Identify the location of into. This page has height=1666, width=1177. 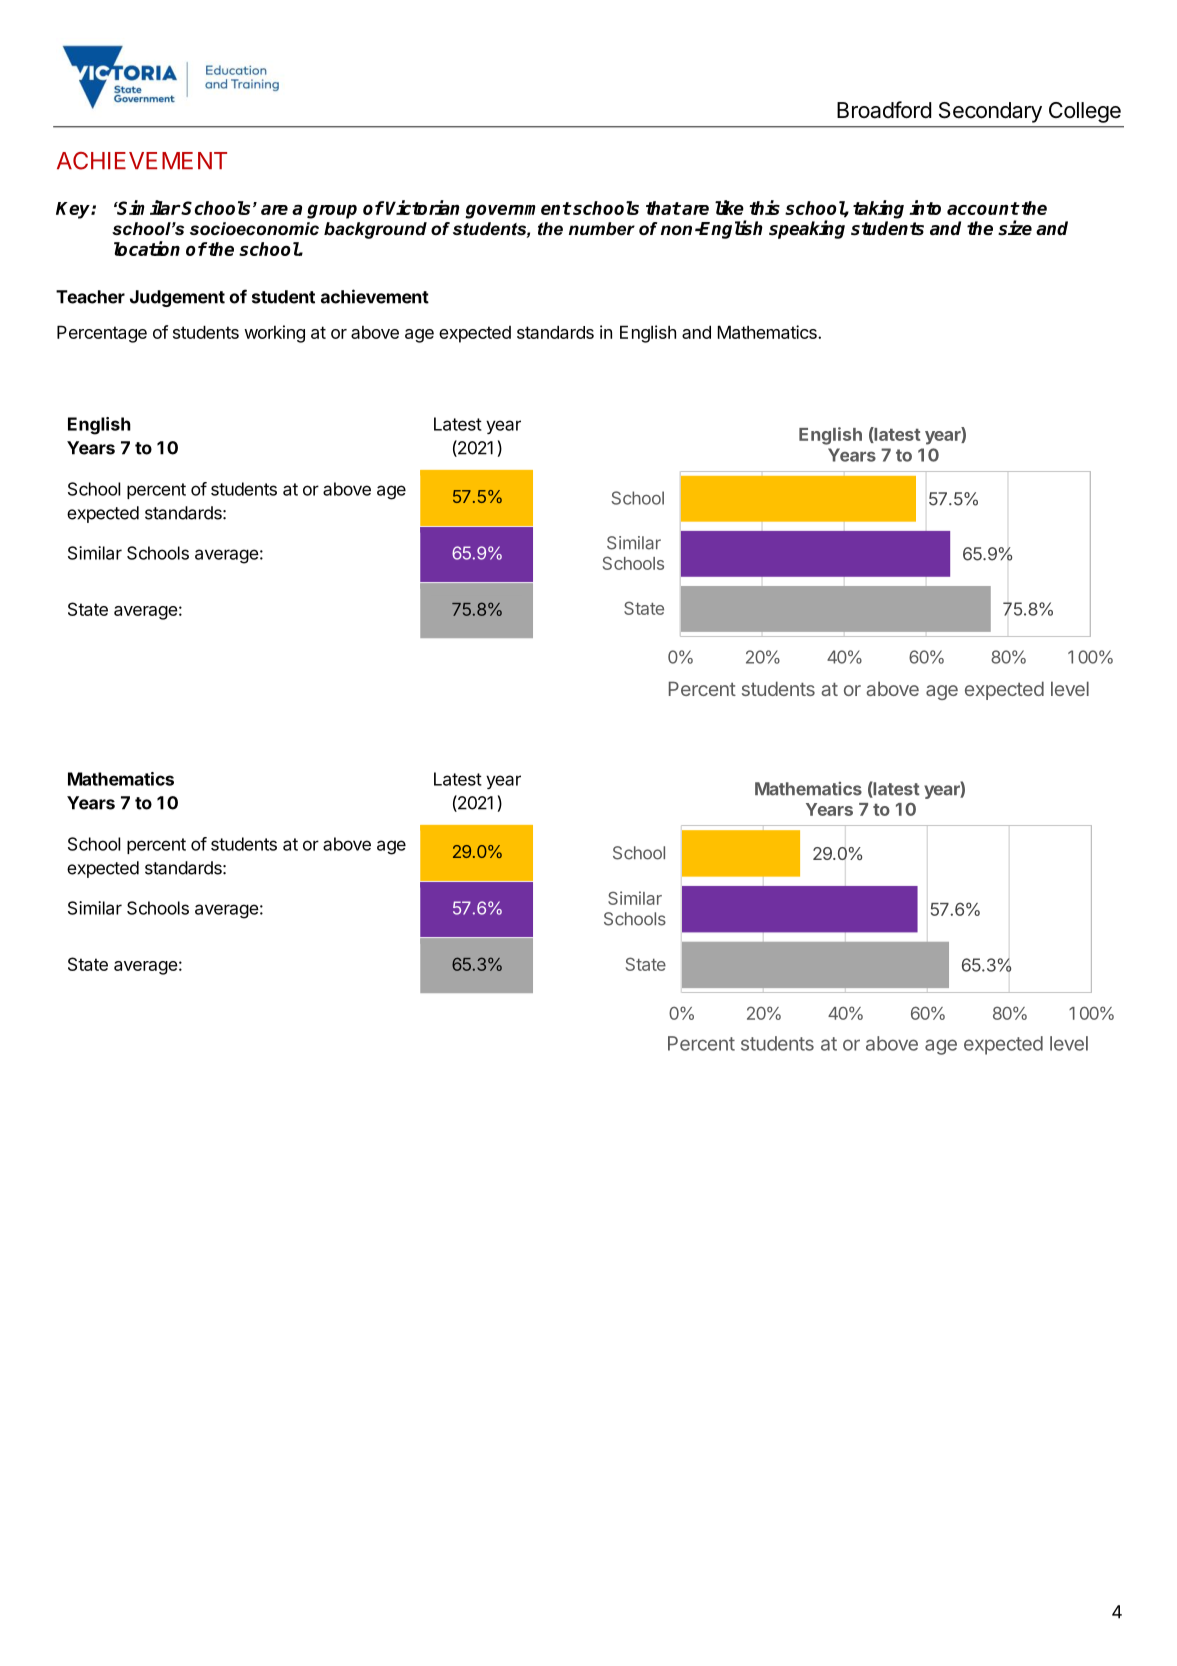
(925, 207).
